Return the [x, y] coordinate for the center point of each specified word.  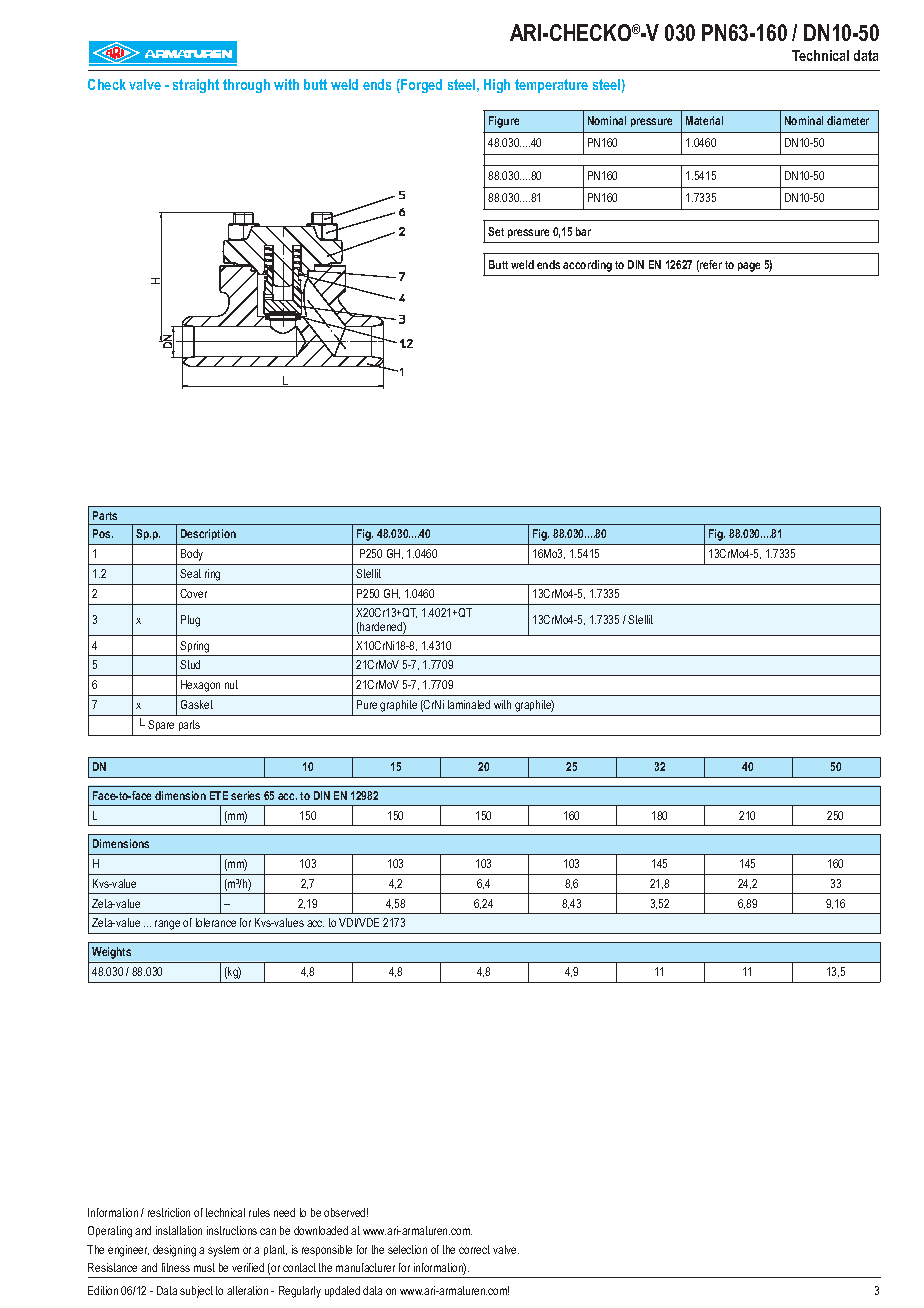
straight [196, 86]
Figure [504, 122]
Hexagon [200, 686]
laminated [469, 704]
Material [704, 120]
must [204, 1267]
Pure [367, 704]
